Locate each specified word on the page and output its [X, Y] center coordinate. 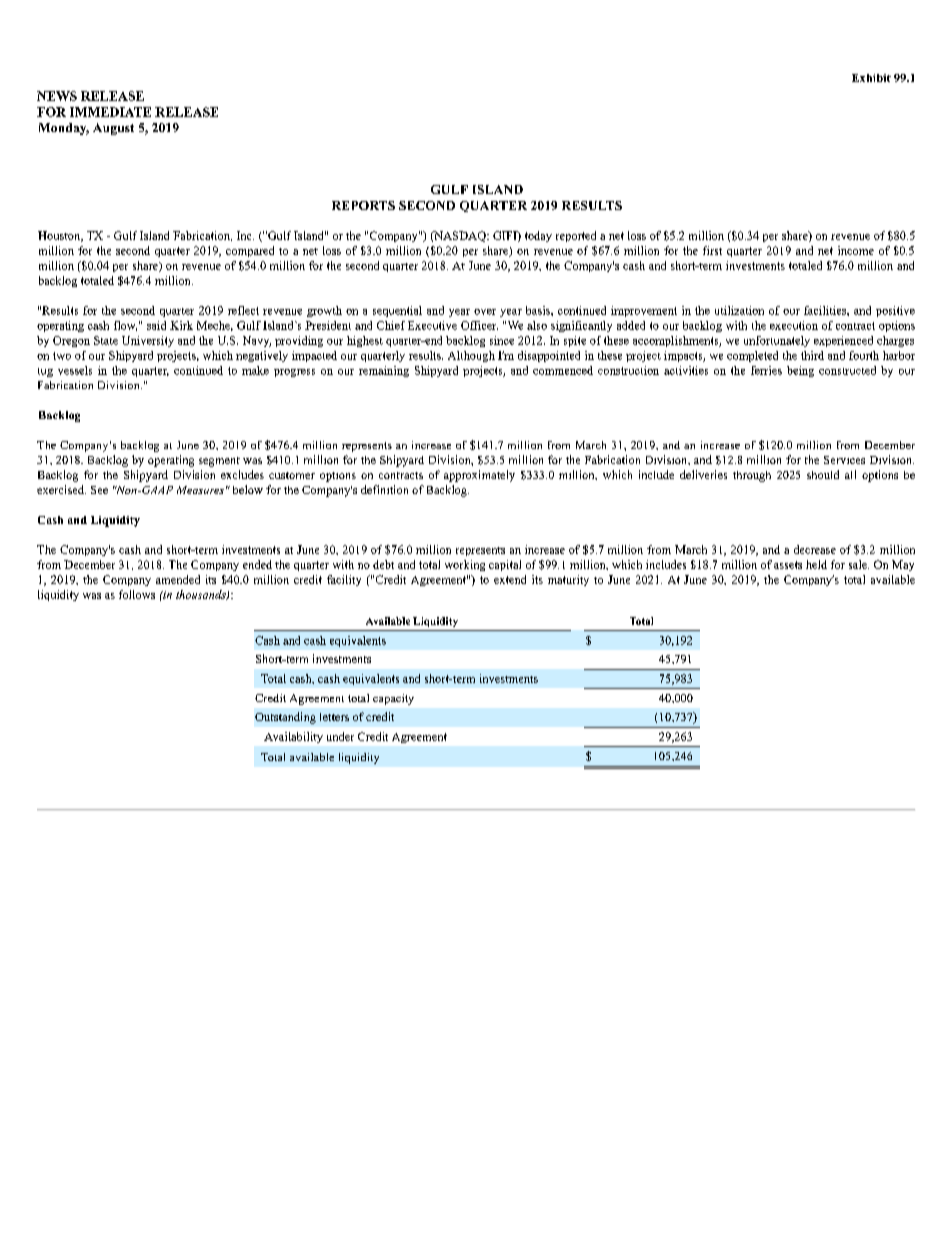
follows [137, 594]
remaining [384, 371]
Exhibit [871, 78]
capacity [393, 699]
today [538, 236]
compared [250, 251]
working [465, 565]
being [800, 371]
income [856, 250]
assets [788, 565]
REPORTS [363, 205]
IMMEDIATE [110, 112]
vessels [75, 370]
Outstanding [285, 718]
